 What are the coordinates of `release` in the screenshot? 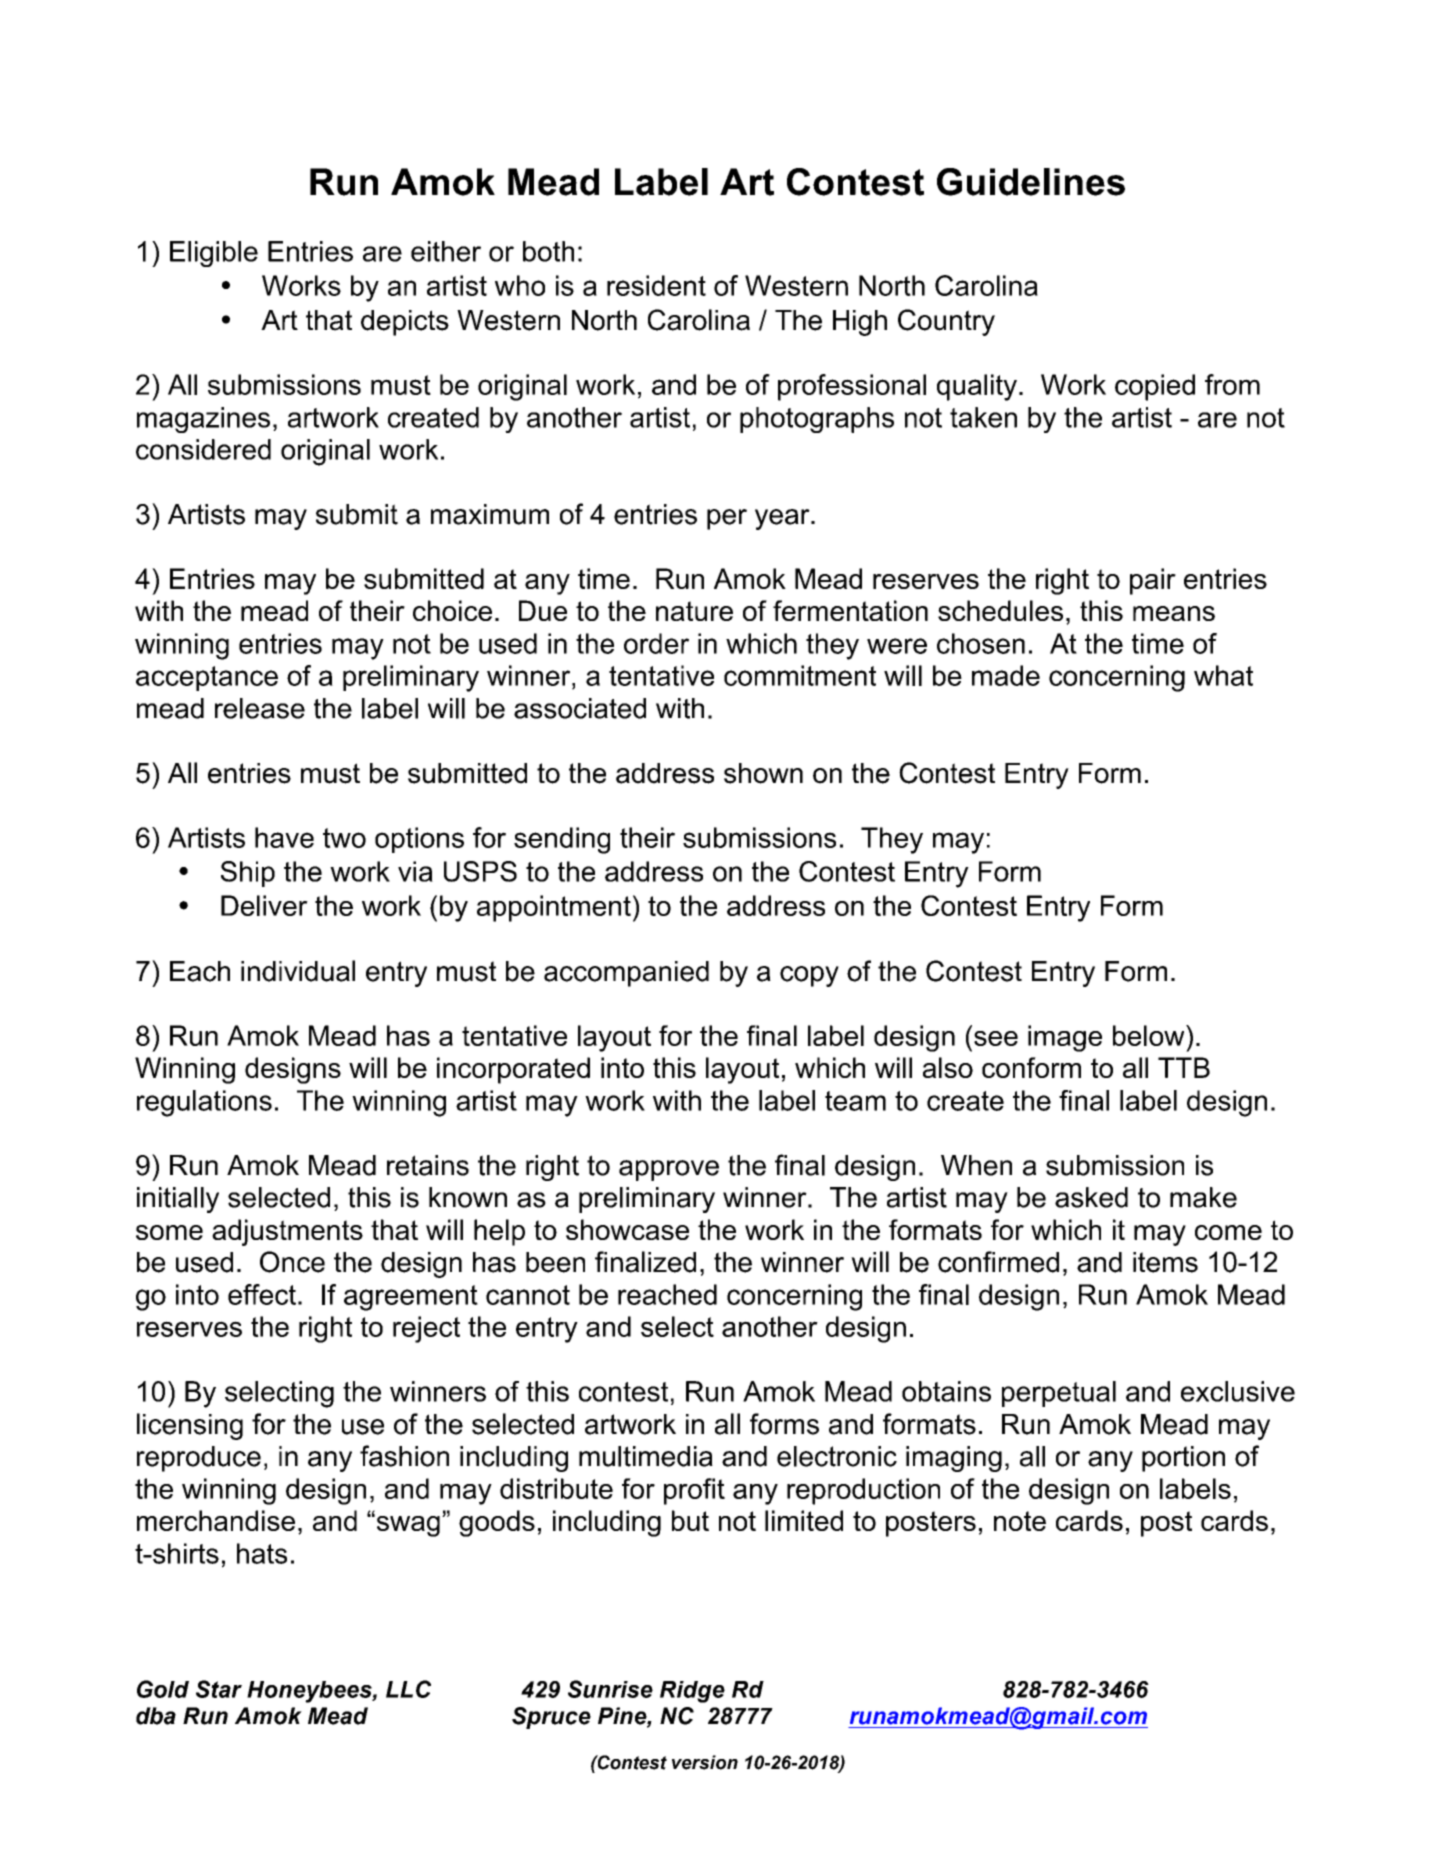 It's located at (260, 708).
